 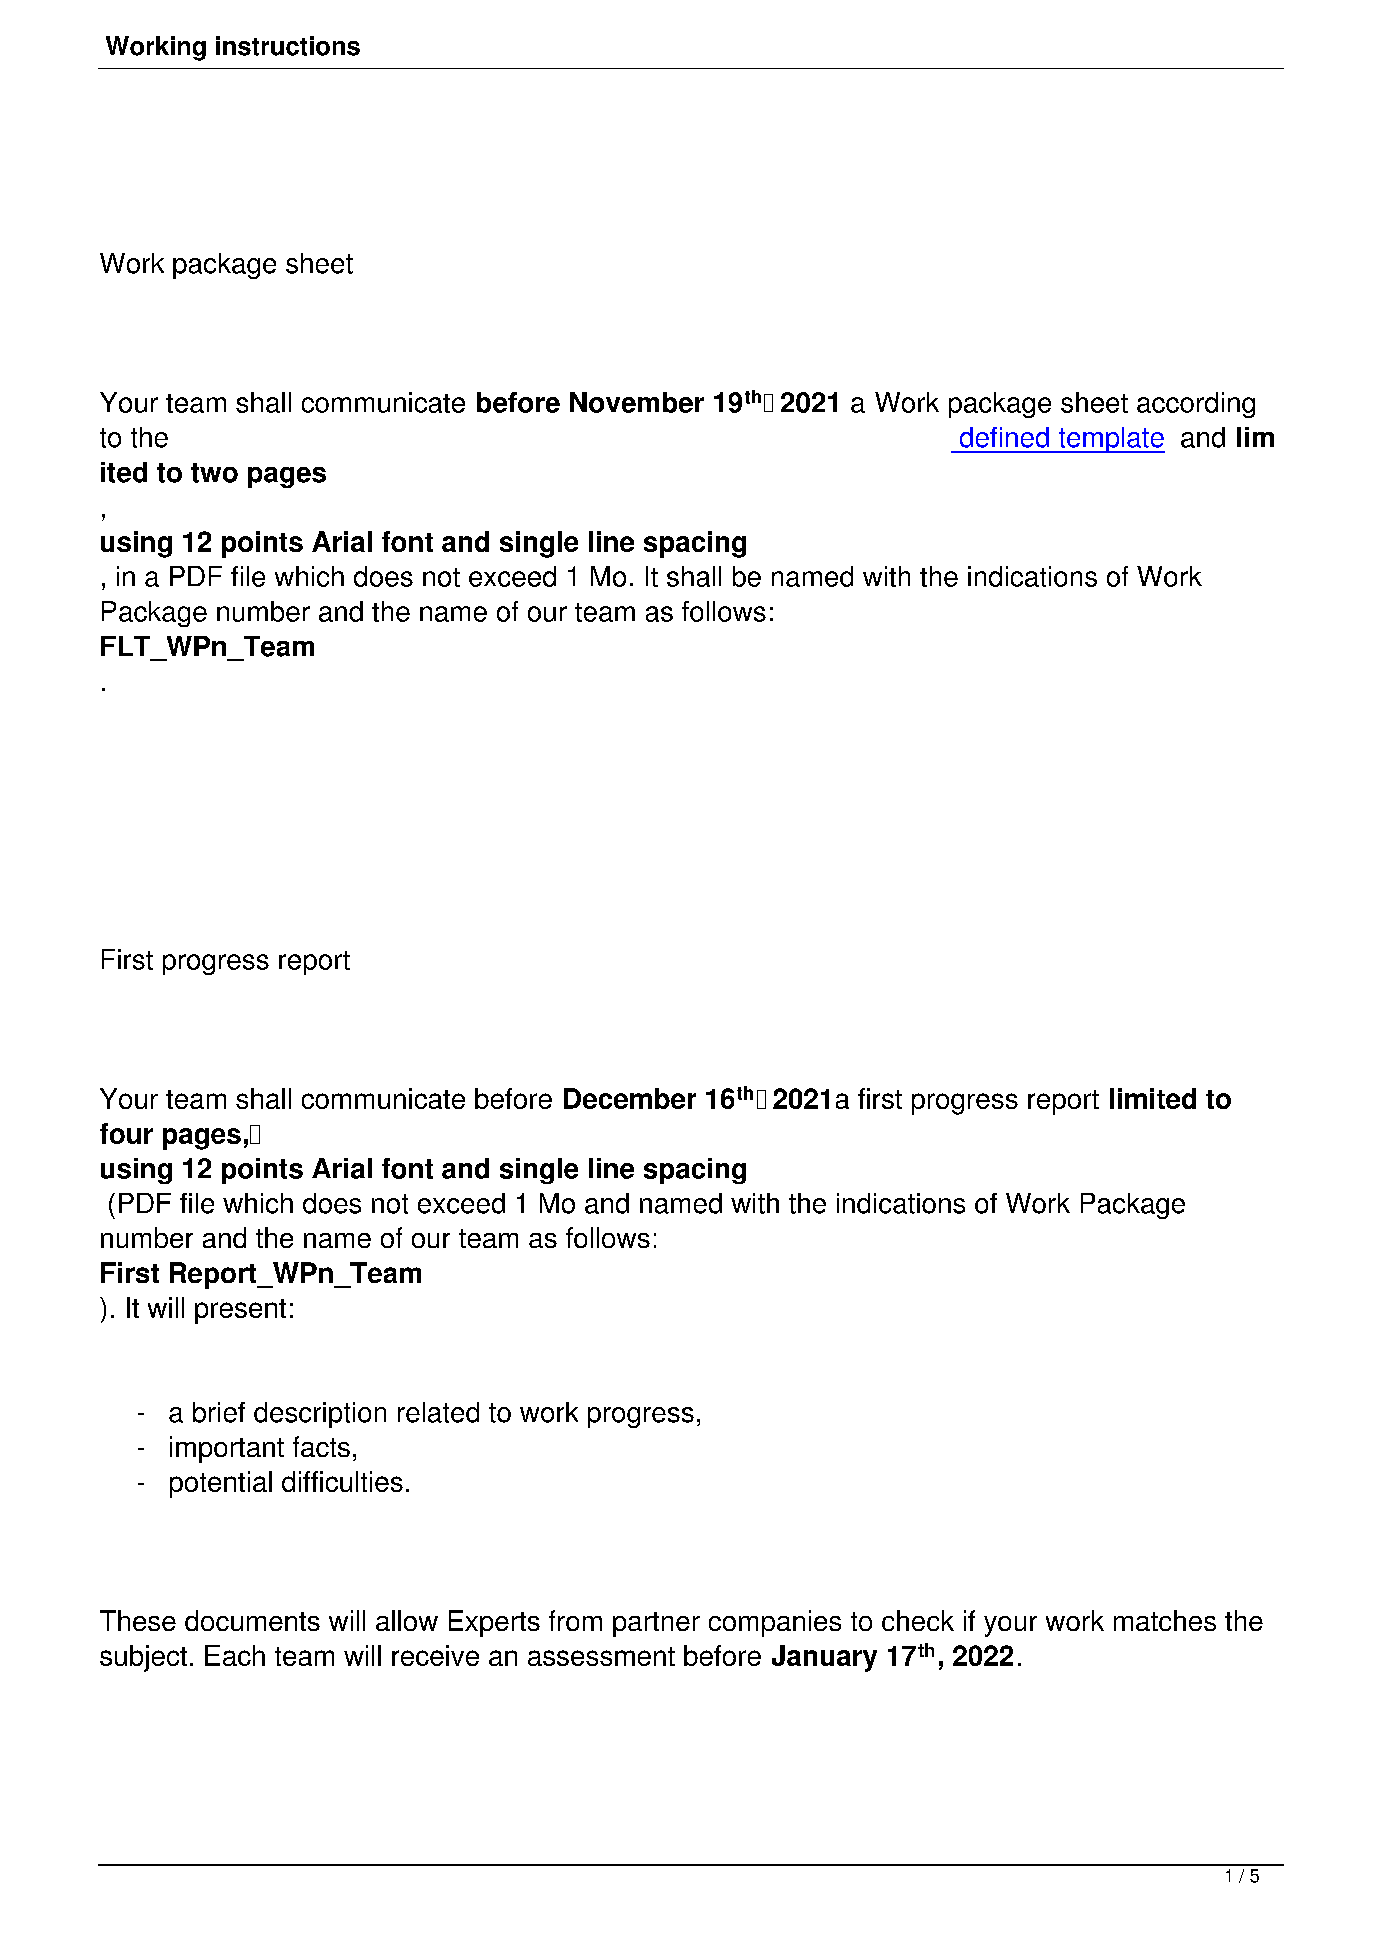 What do you see at coordinates (240, 1311) in the image?
I see `present` at bounding box center [240, 1311].
